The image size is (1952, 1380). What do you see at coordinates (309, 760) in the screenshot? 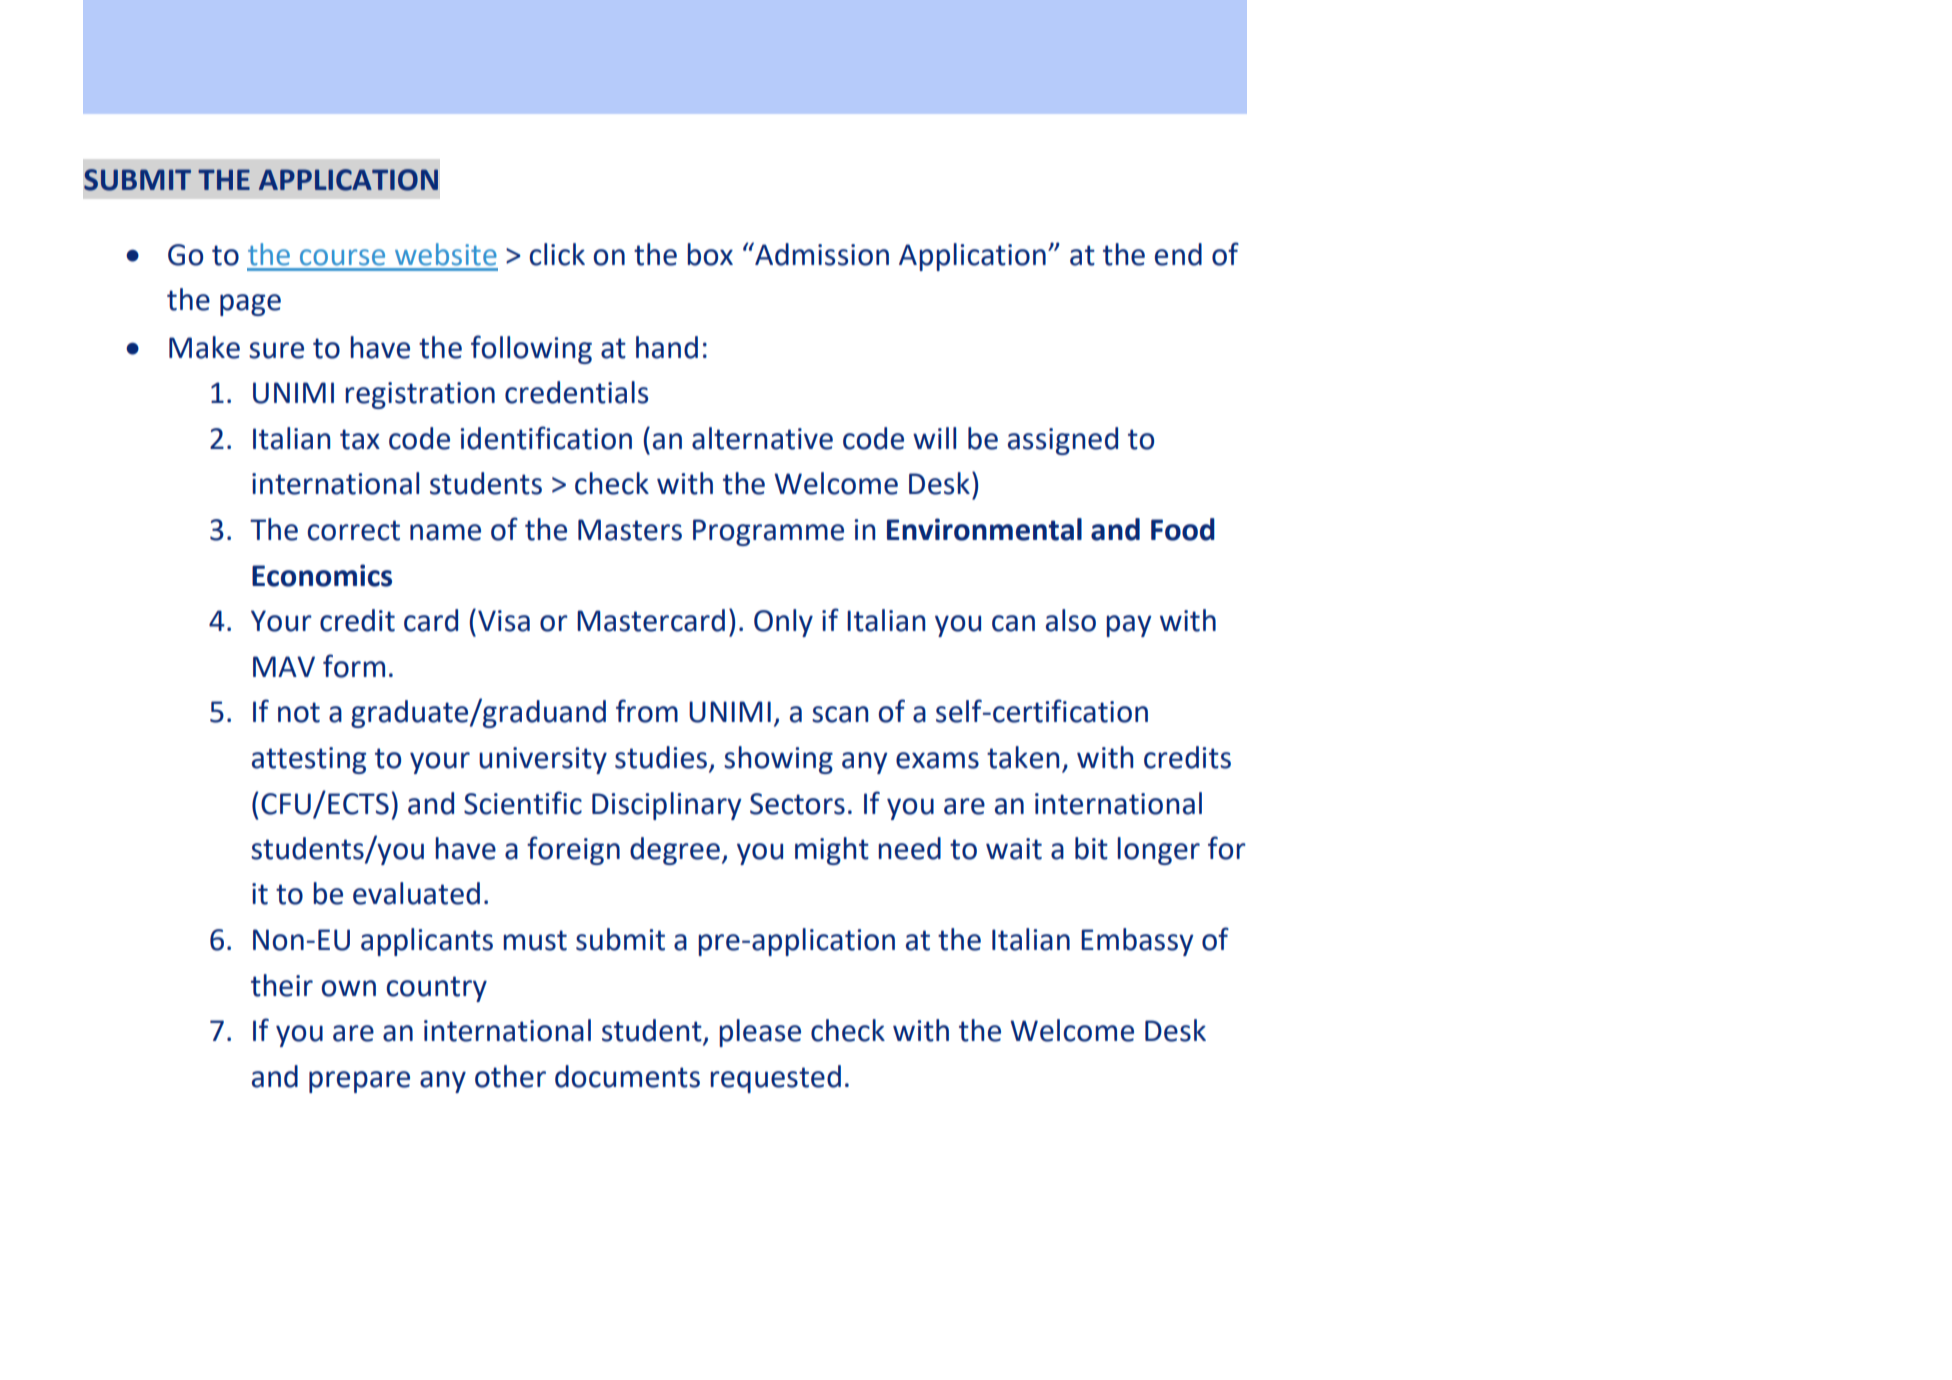
I see `attesting` at bounding box center [309, 760].
